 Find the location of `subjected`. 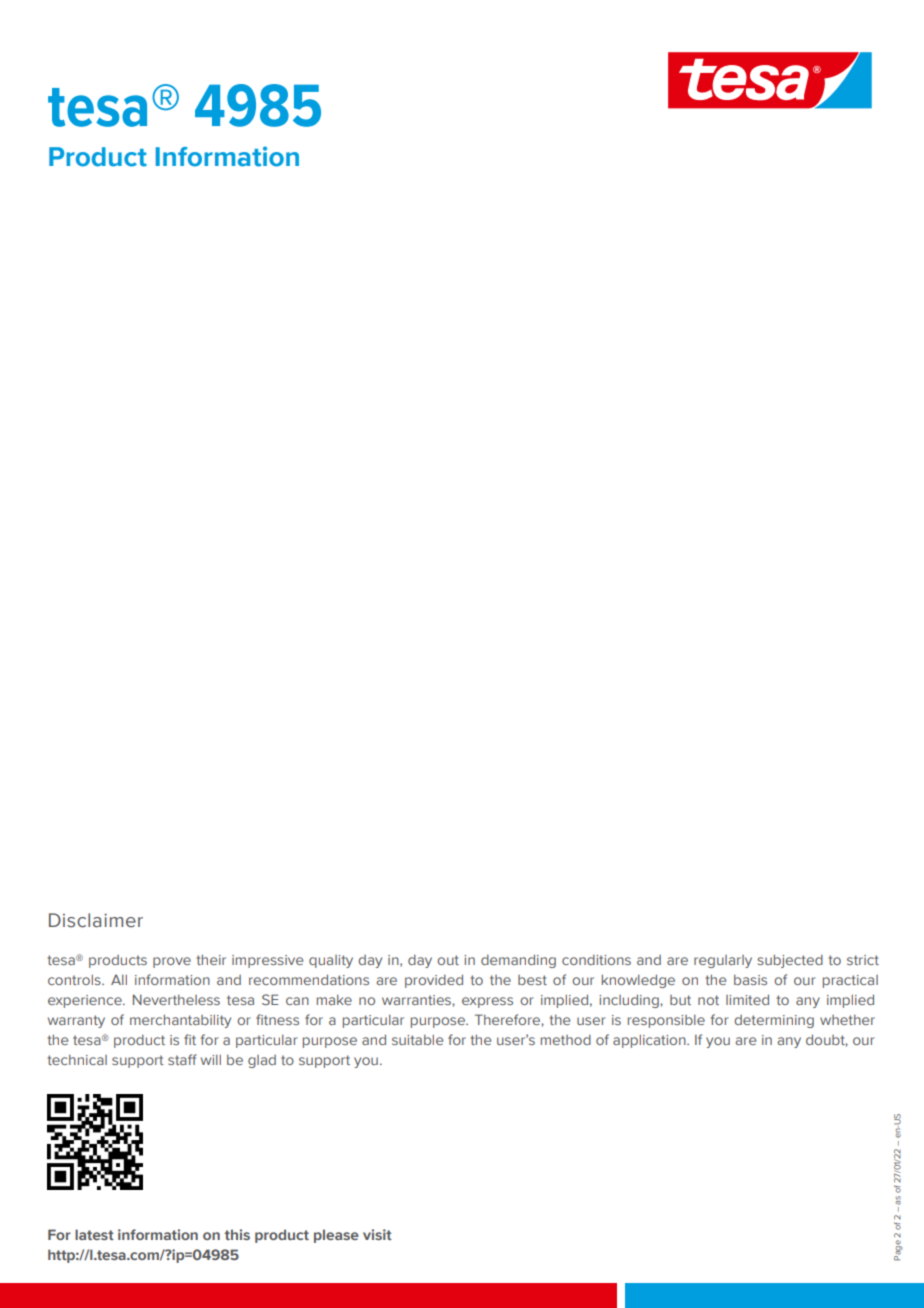

subjected is located at coordinates (790, 961).
